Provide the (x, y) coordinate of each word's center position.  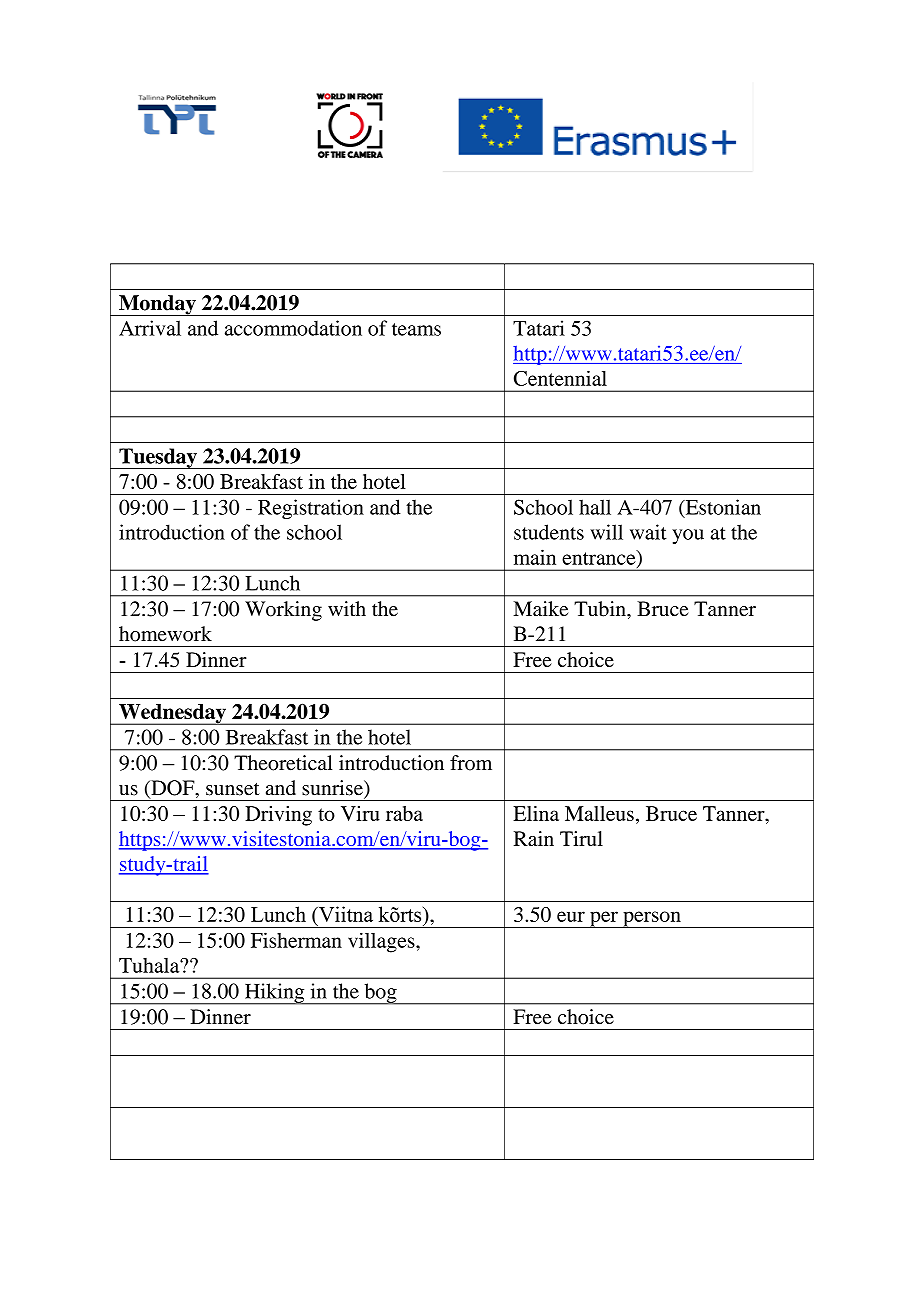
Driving (278, 816)
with (347, 609)
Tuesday (158, 458)
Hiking (275, 994)
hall (595, 507)
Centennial (560, 378)
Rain (534, 838)
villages (382, 942)
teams (416, 329)
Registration (311, 509)
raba (404, 813)
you (688, 536)
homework (165, 634)
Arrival (150, 328)
